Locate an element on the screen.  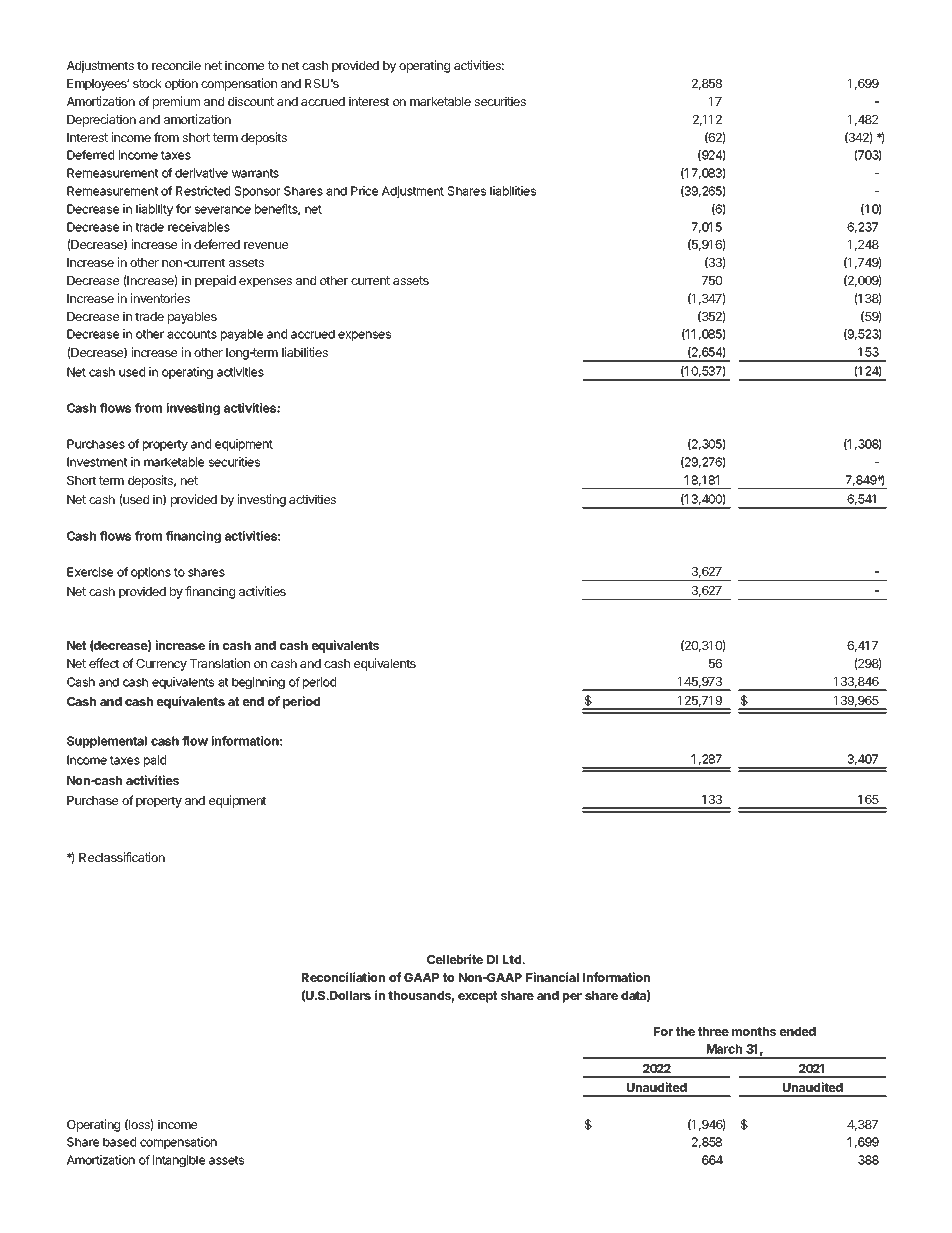
beginning is located at coordinates (258, 683).
